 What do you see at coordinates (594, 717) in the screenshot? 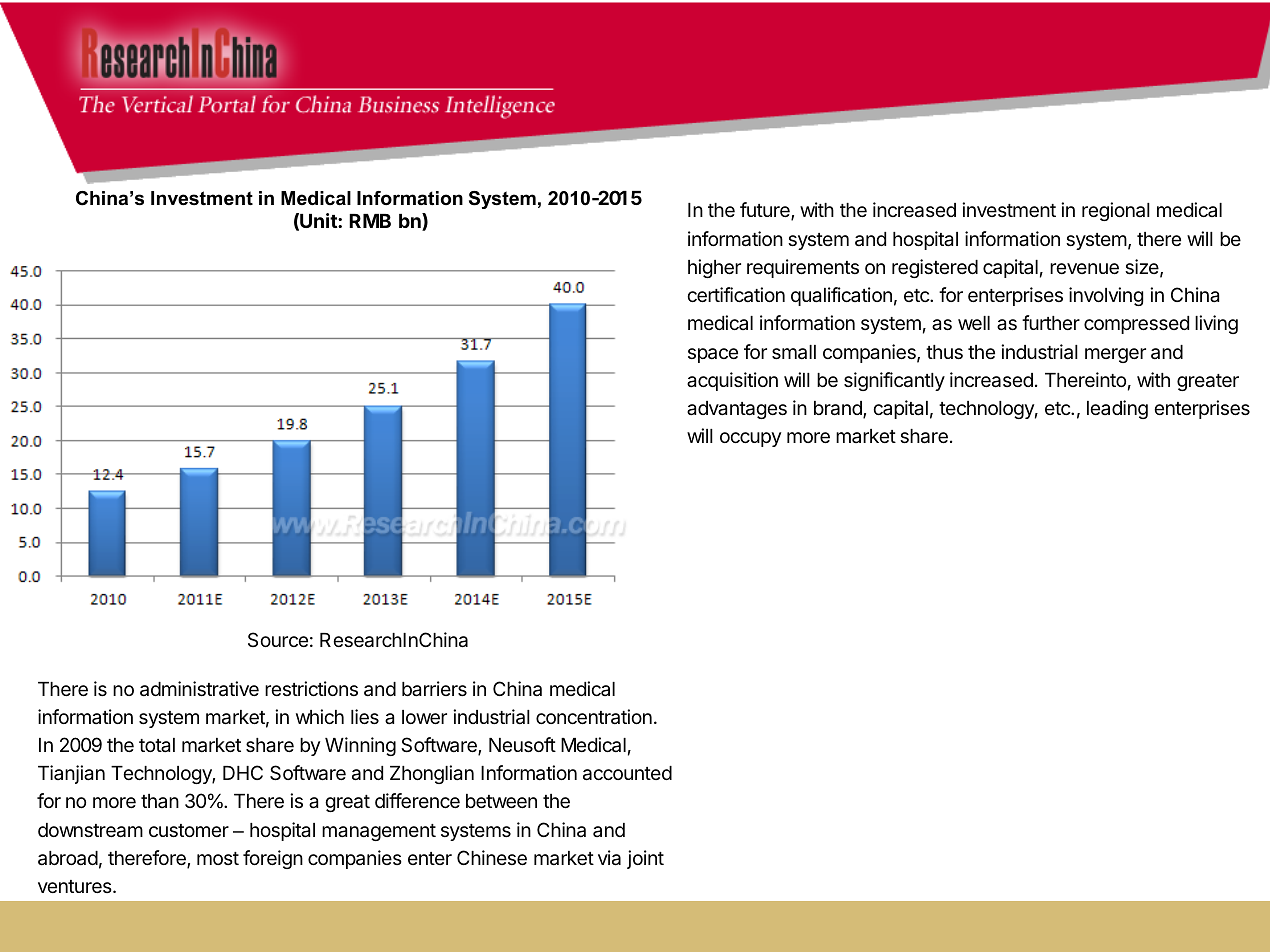
I see `concentration` at bounding box center [594, 717].
